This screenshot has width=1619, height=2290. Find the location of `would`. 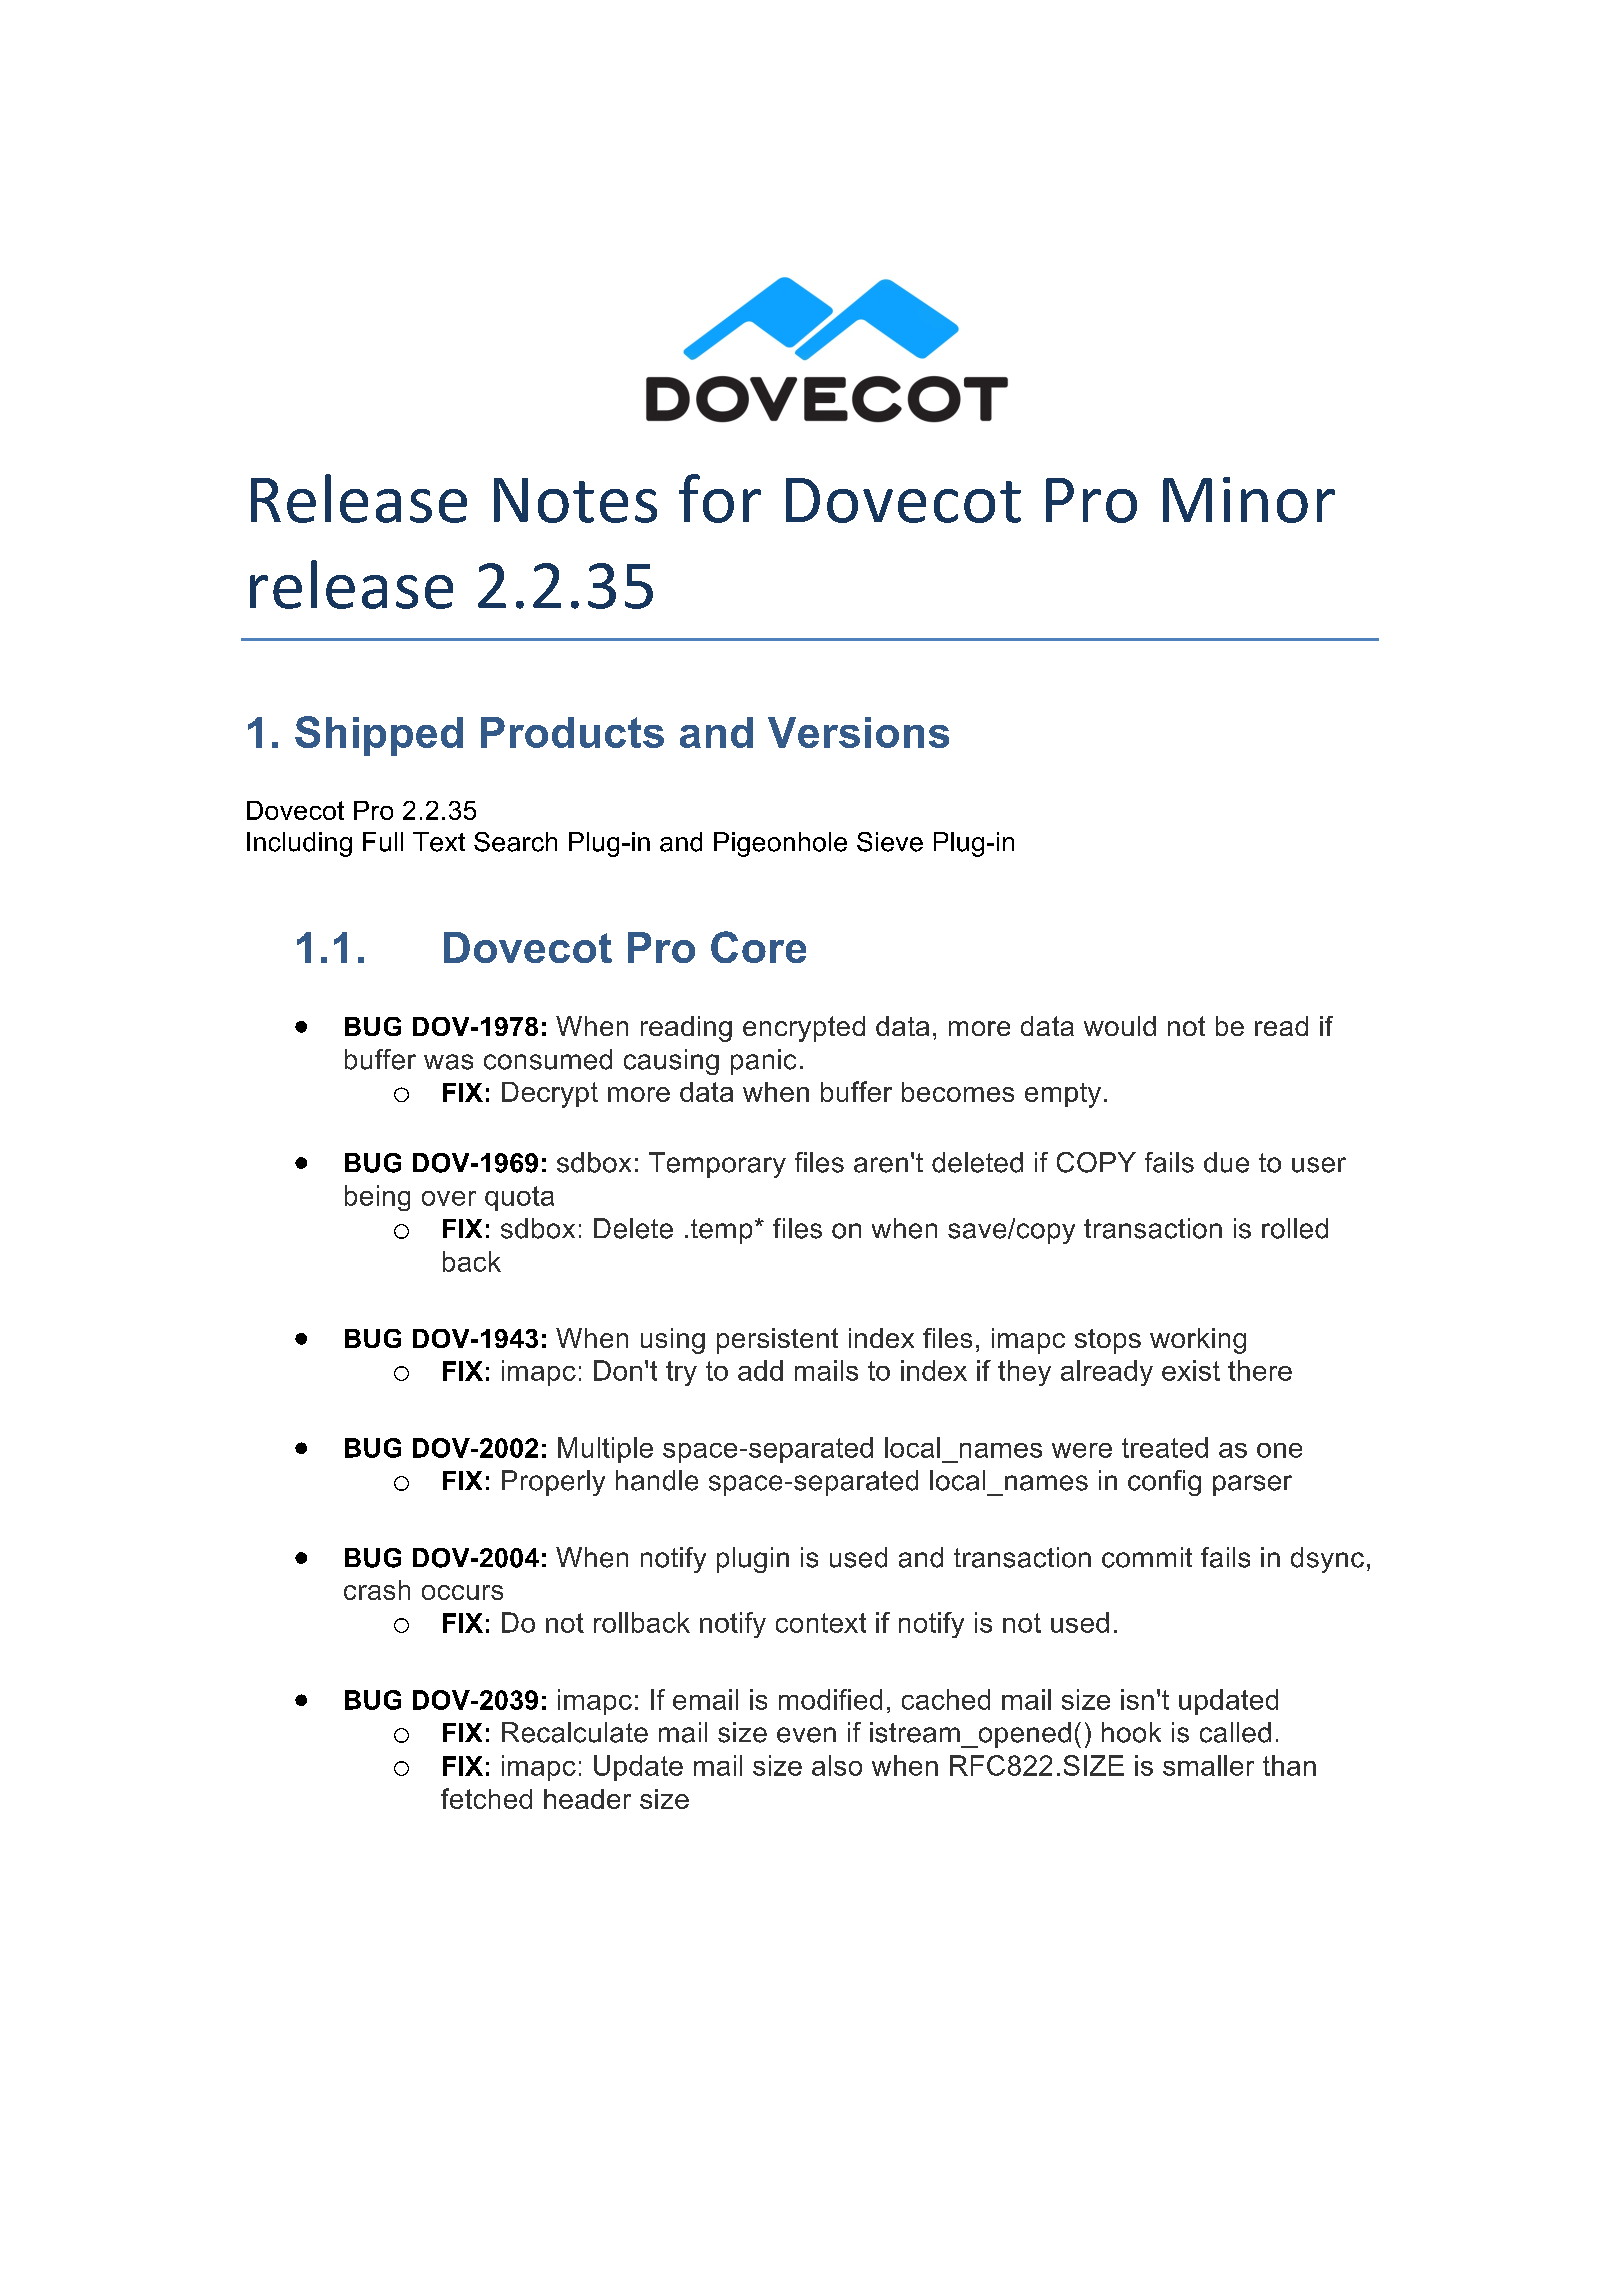

would is located at coordinates (1120, 1026).
